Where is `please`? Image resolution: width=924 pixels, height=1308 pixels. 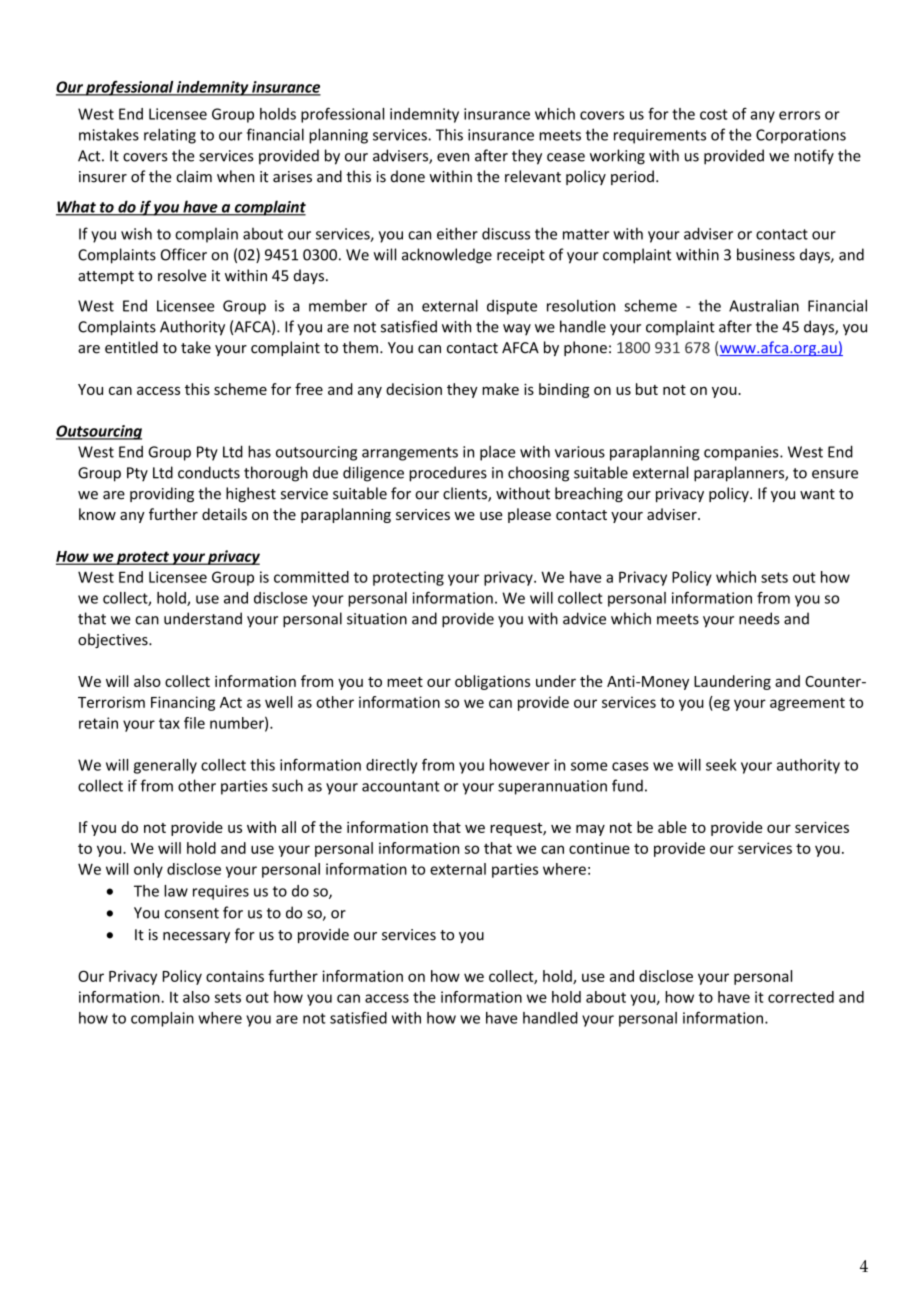
please is located at coordinates (529, 515).
